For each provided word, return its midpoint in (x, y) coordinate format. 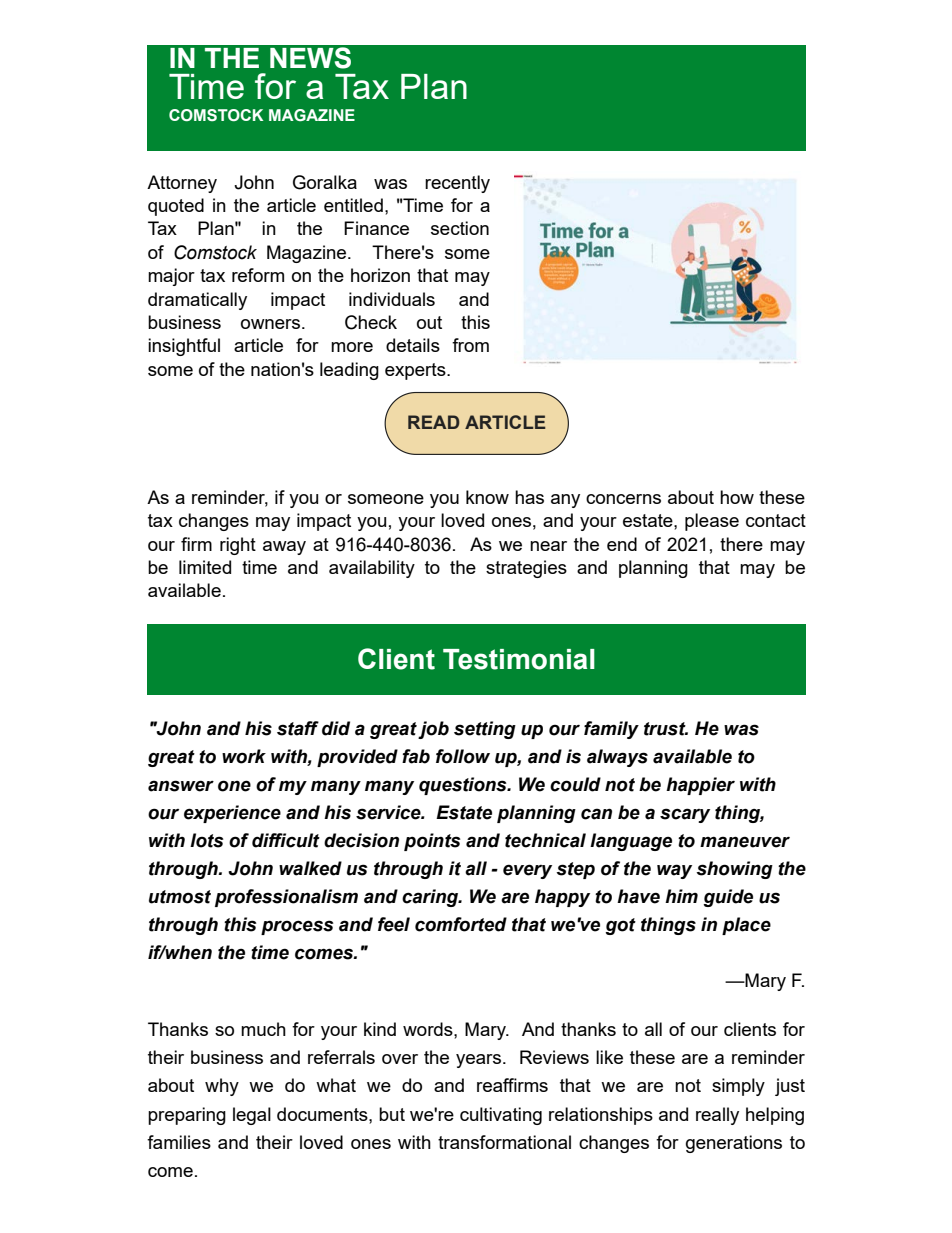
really (717, 1116)
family (611, 730)
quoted (176, 207)
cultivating (501, 1116)
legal (252, 1116)
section (460, 228)
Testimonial (519, 659)
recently (457, 184)
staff (298, 728)
